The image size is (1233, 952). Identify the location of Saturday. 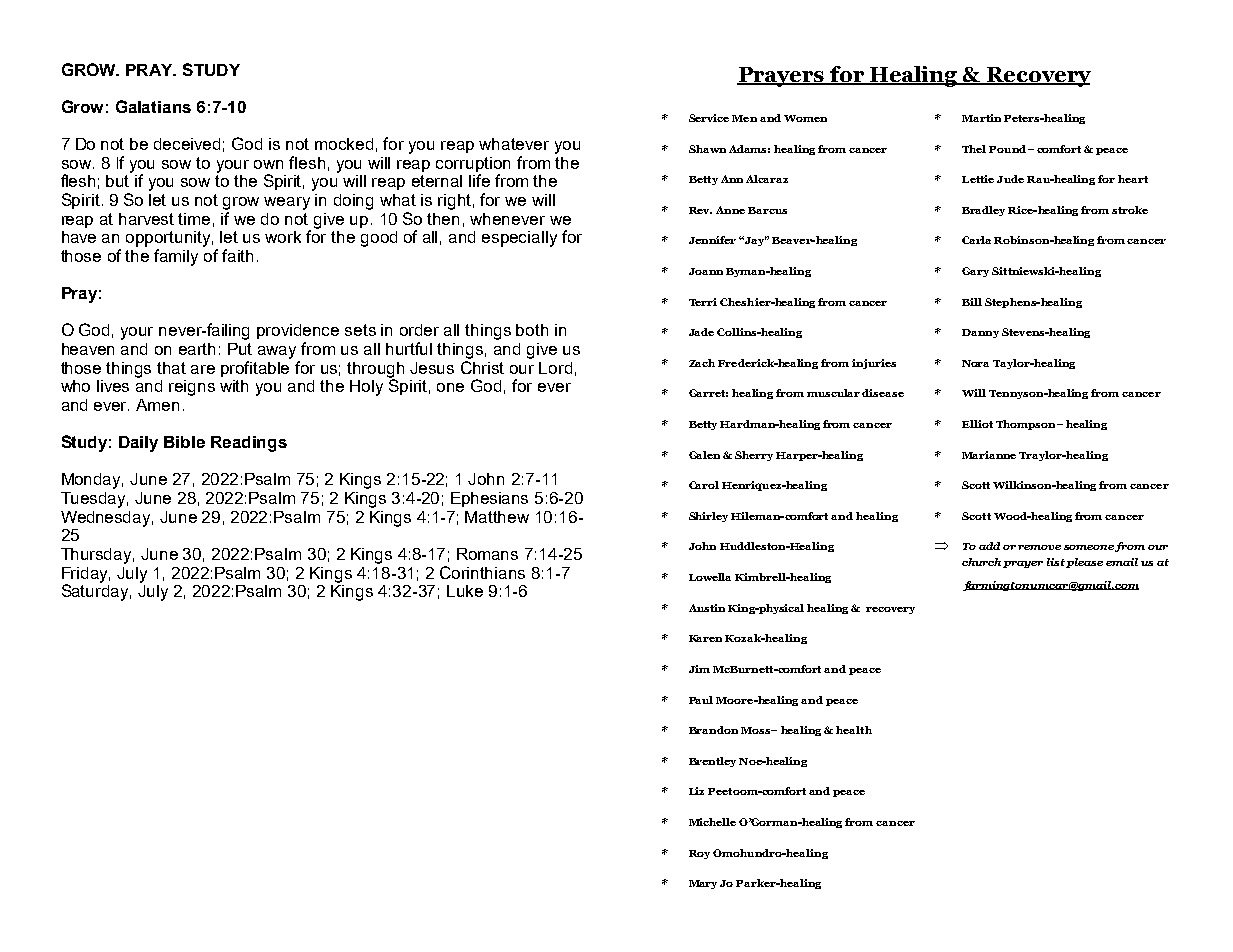
(96, 591).
